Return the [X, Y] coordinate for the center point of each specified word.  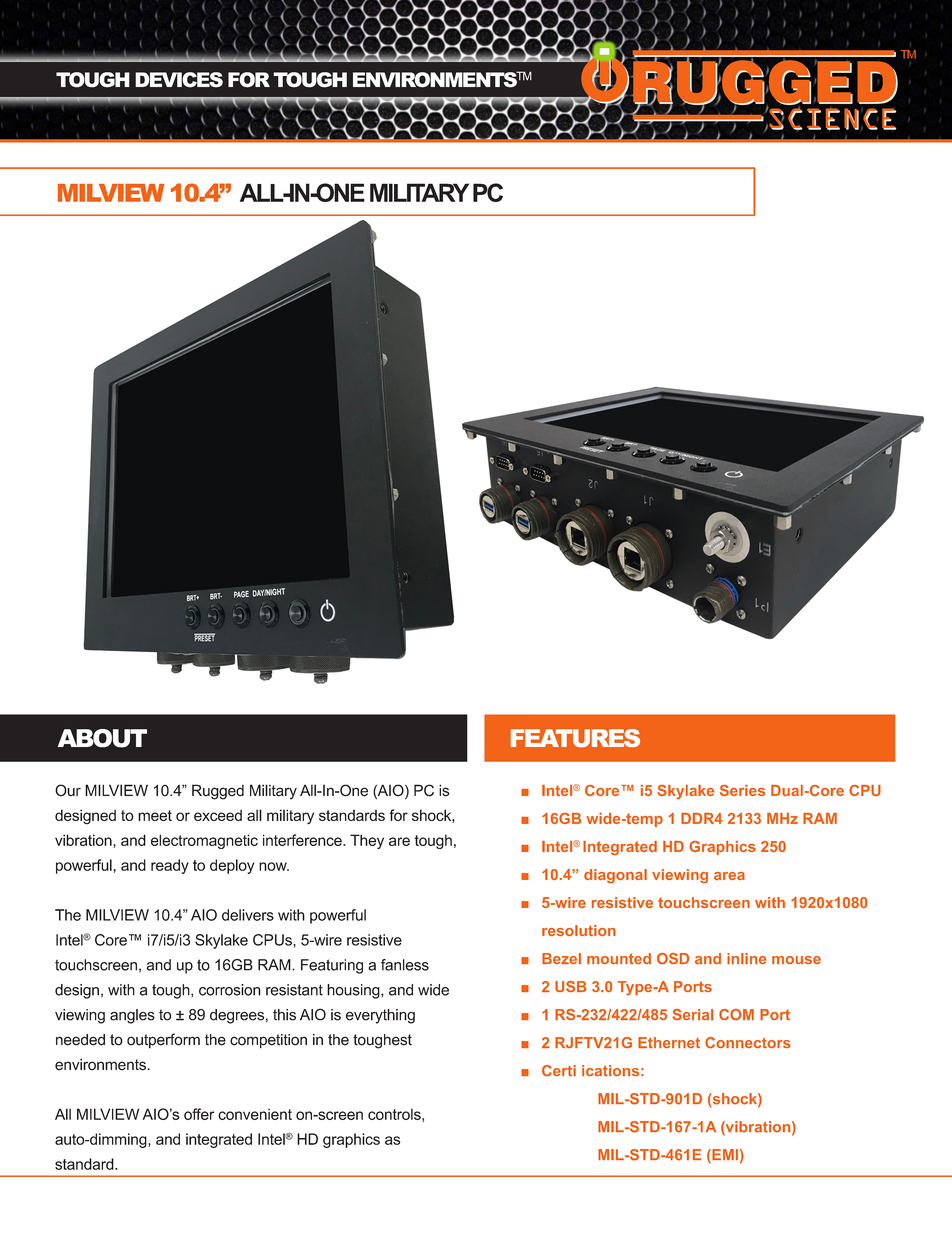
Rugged [218, 792]
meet [155, 815]
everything [380, 1016]
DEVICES [179, 80]
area [729, 876]
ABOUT [102, 738]
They [367, 841]
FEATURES [575, 738]
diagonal [615, 876]
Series [742, 790]
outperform [163, 1041]
